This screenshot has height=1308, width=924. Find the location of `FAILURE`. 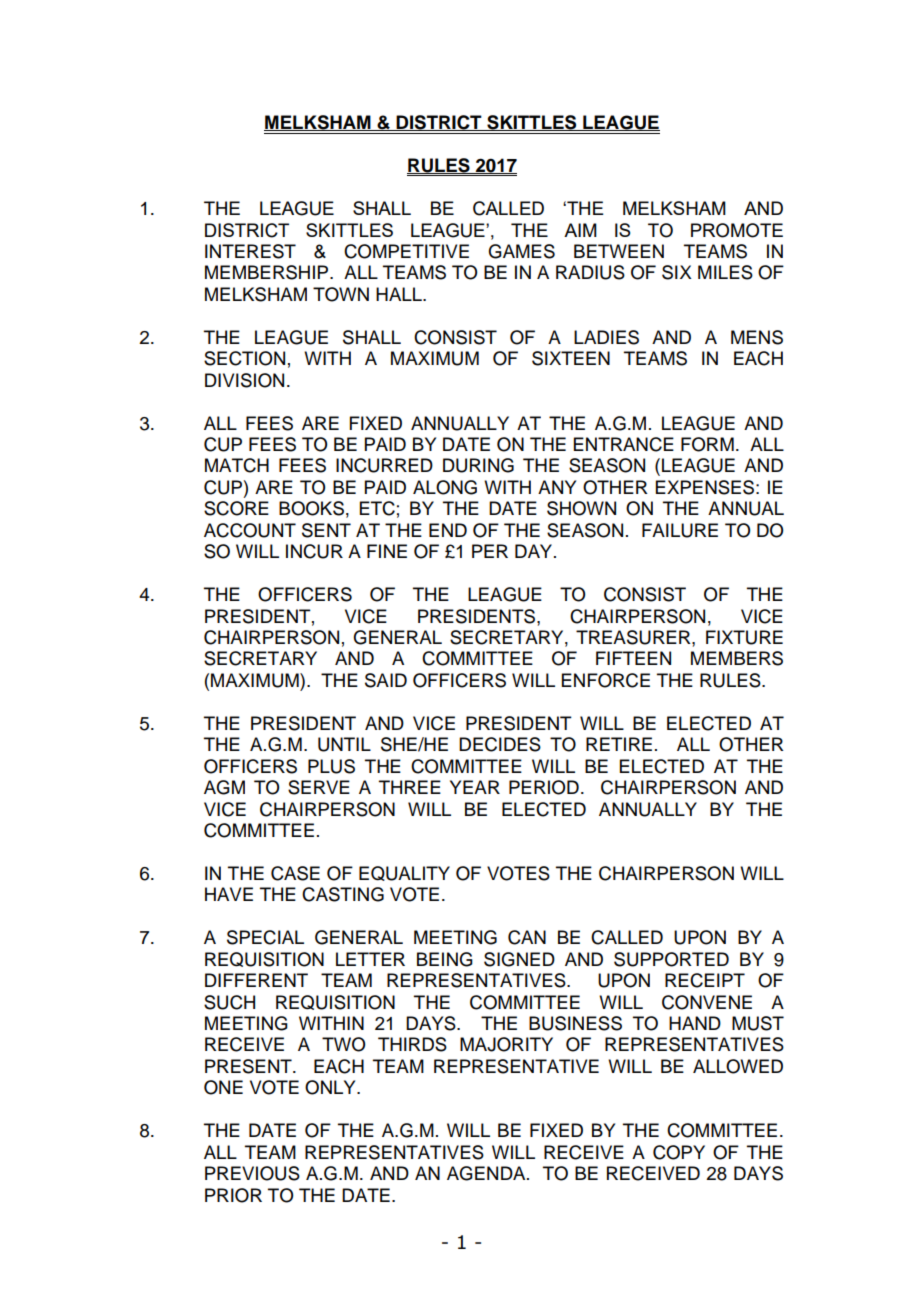

FAILURE is located at coordinates (680, 530).
